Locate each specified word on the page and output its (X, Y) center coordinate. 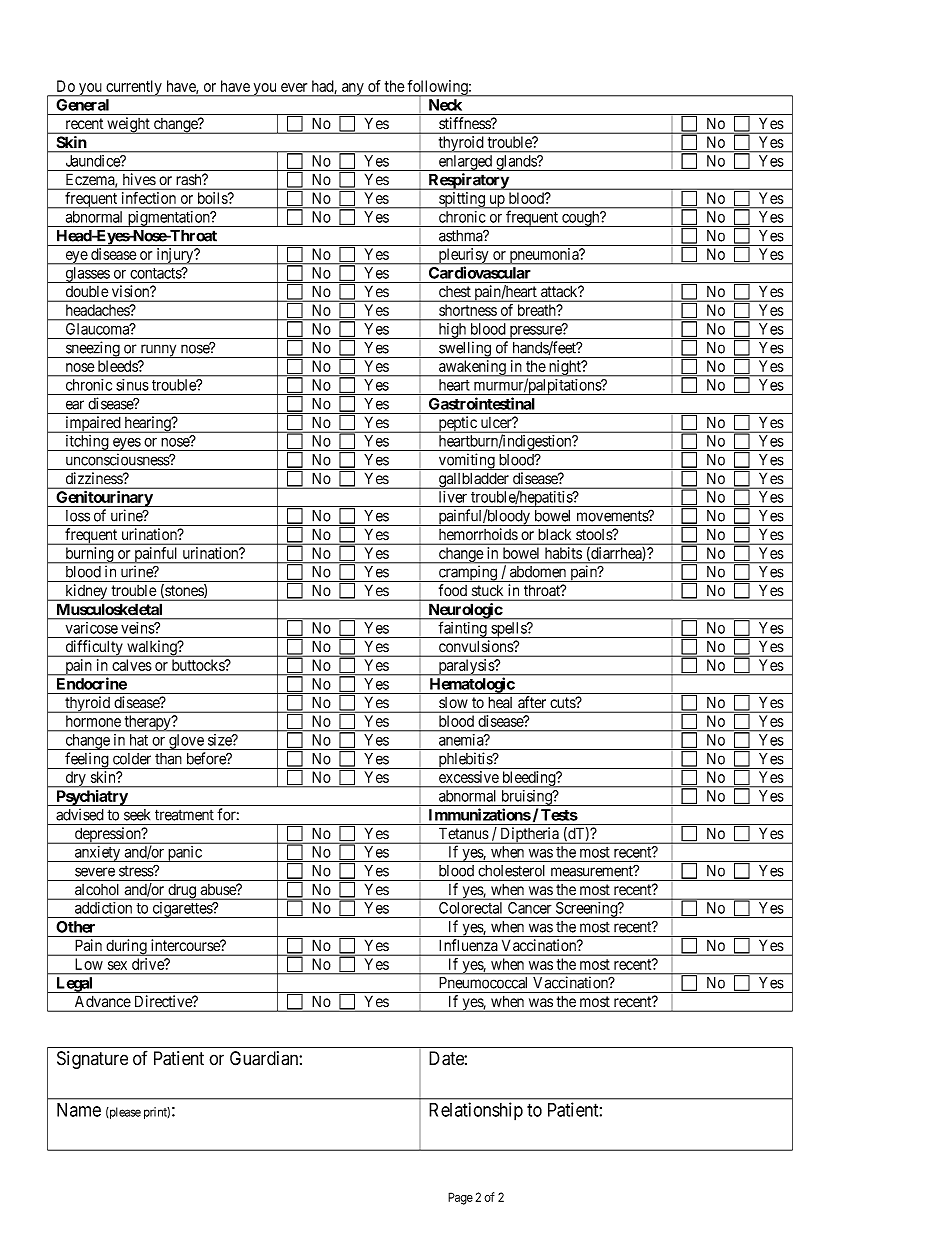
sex (117, 965)
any (353, 90)
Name (79, 1110)
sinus (132, 385)
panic (185, 854)
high (452, 331)
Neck (445, 105)
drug (182, 892)
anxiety (98, 854)
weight (128, 125)
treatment (184, 815)
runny (158, 351)
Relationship (476, 1111)
